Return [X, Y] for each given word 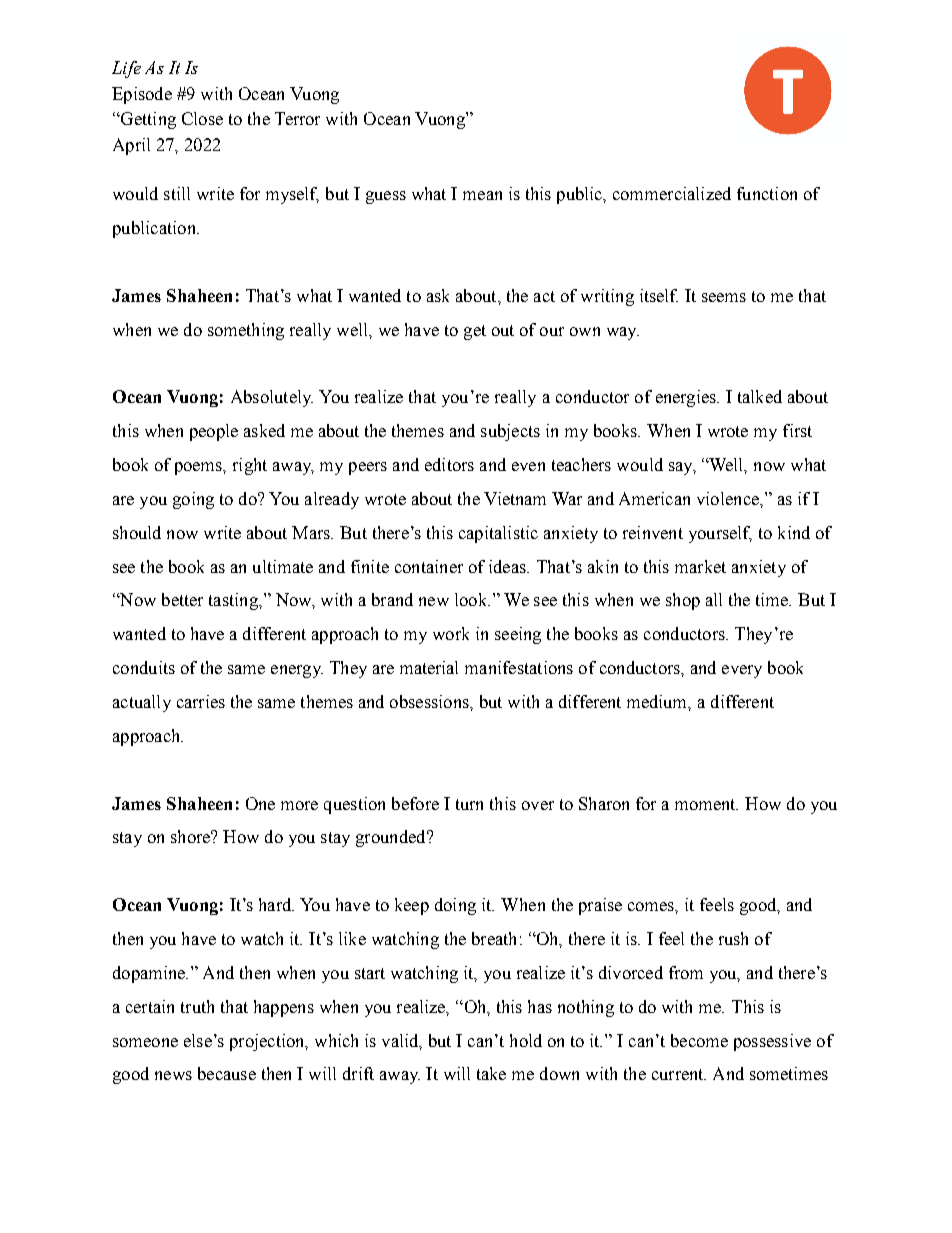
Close [202, 118]
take [491, 1073]
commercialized [672, 193]
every [742, 671]
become [699, 1040]
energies [687, 398]
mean [482, 195]
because [227, 1073]
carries [201, 701]
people [214, 432]
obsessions [430, 701]
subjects [510, 432]
